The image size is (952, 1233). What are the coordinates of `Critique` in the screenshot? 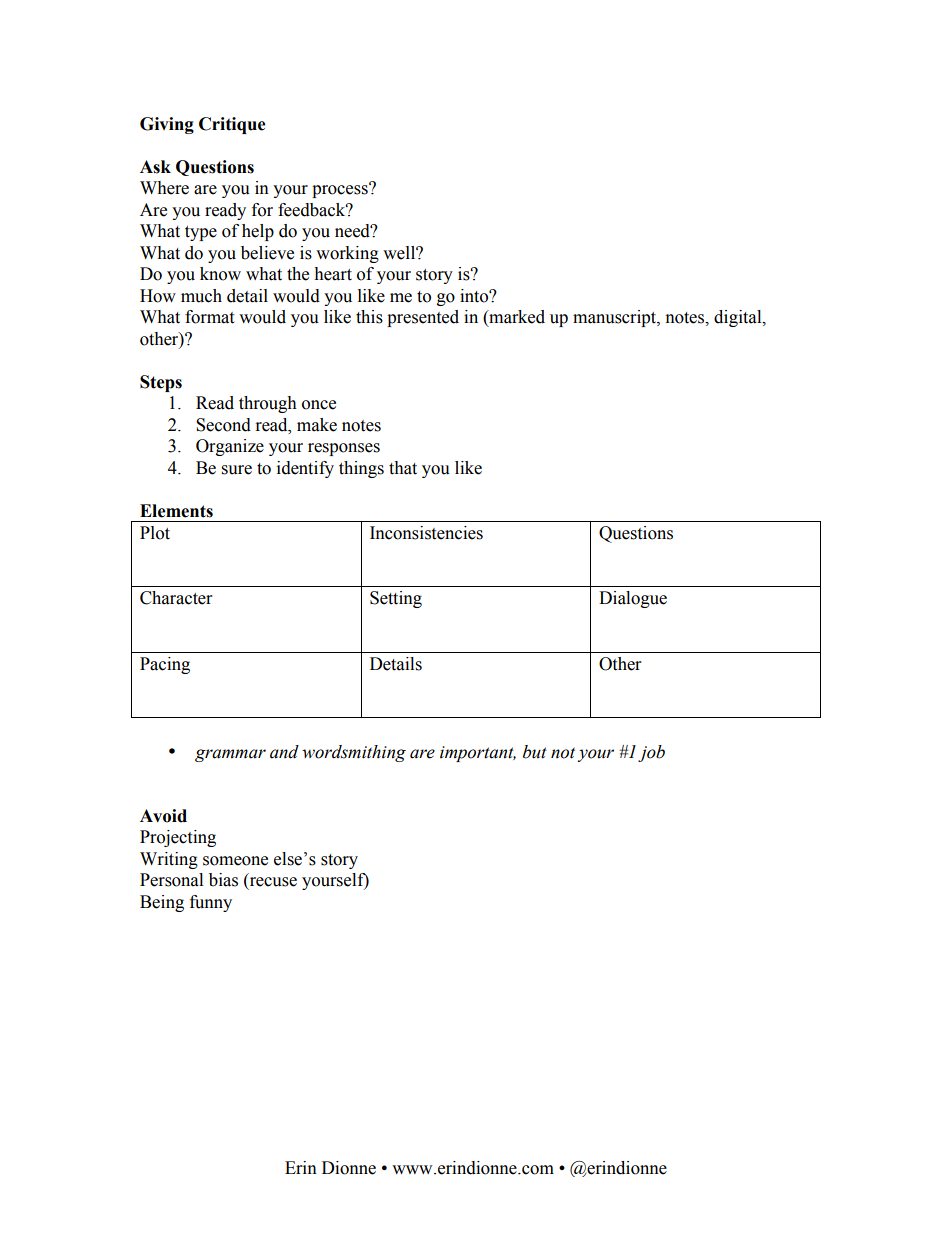 It's located at (232, 125).
